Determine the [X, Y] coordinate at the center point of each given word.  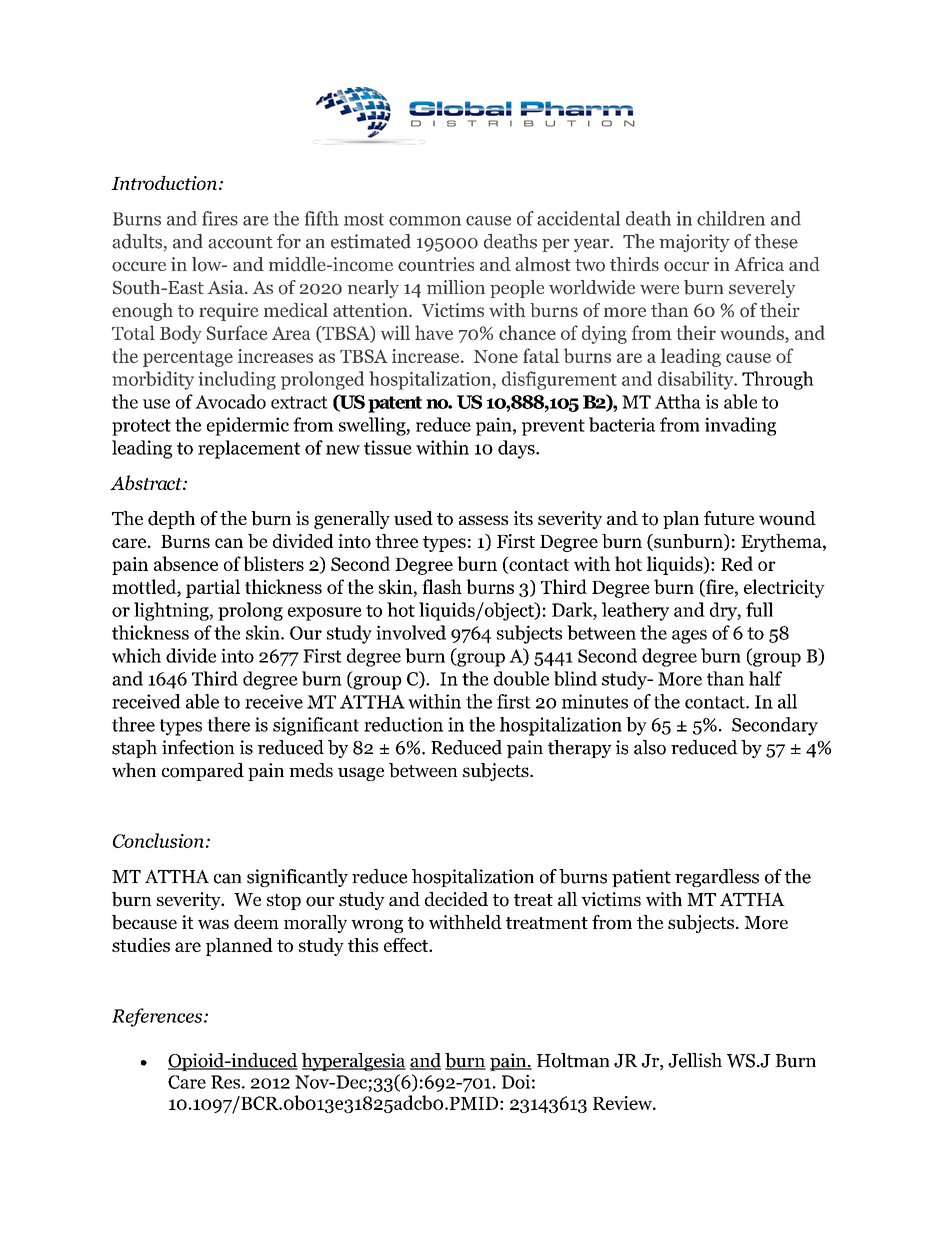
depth [171, 520]
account [240, 242]
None [496, 356]
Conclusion [158, 840]
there [228, 724]
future [729, 518]
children [731, 218]
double [521, 678]
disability [697, 380]
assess [483, 520]
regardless [717, 878]
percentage [188, 359]
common [425, 221]
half [765, 678]
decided [456, 899]
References [158, 1017]
